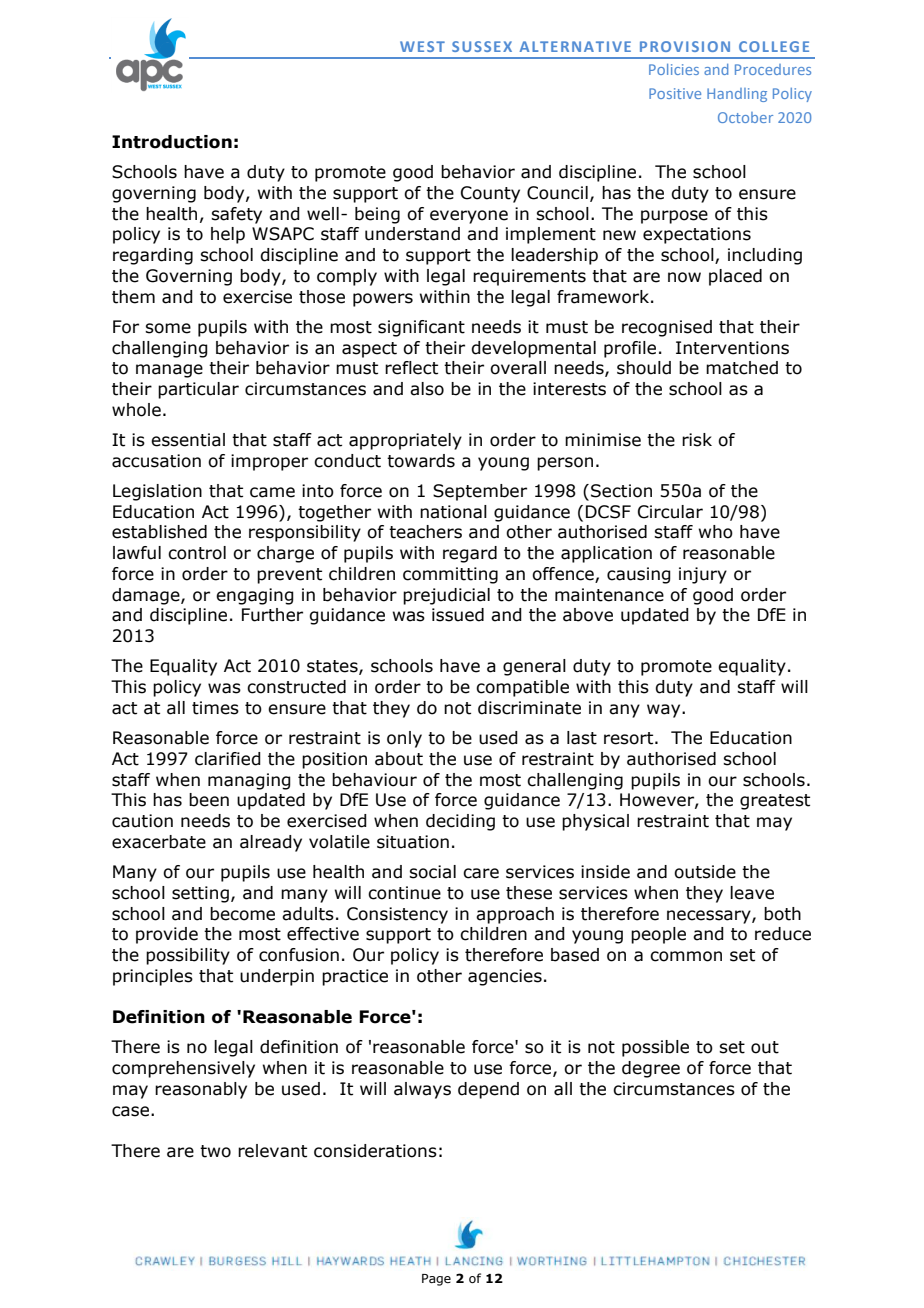  I want to click on degree, so click(651, 1069).
